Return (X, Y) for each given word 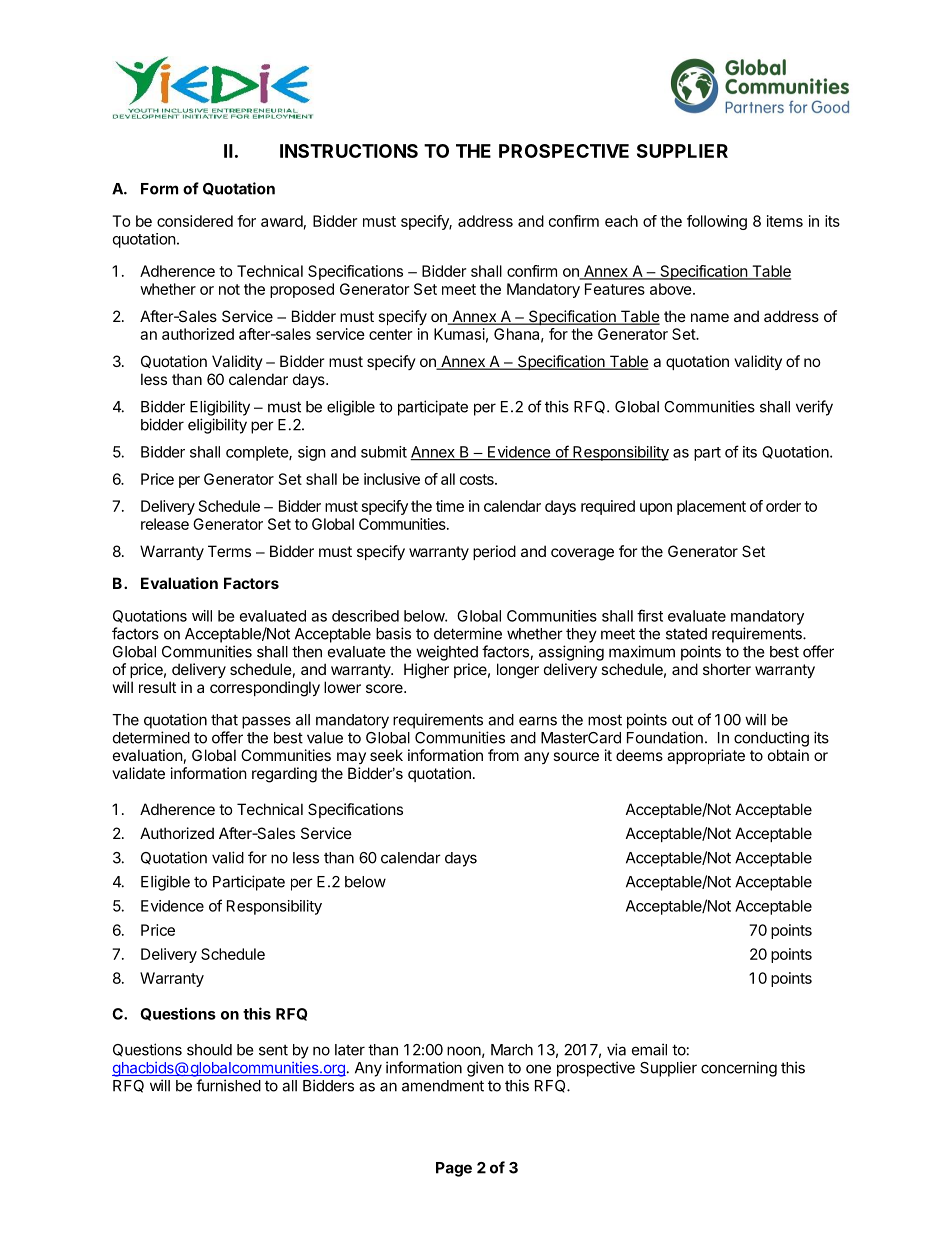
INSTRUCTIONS (349, 151)
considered (195, 221)
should (209, 1050)
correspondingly (265, 689)
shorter (727, 669)
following (717, 222)
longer (518, 671)
